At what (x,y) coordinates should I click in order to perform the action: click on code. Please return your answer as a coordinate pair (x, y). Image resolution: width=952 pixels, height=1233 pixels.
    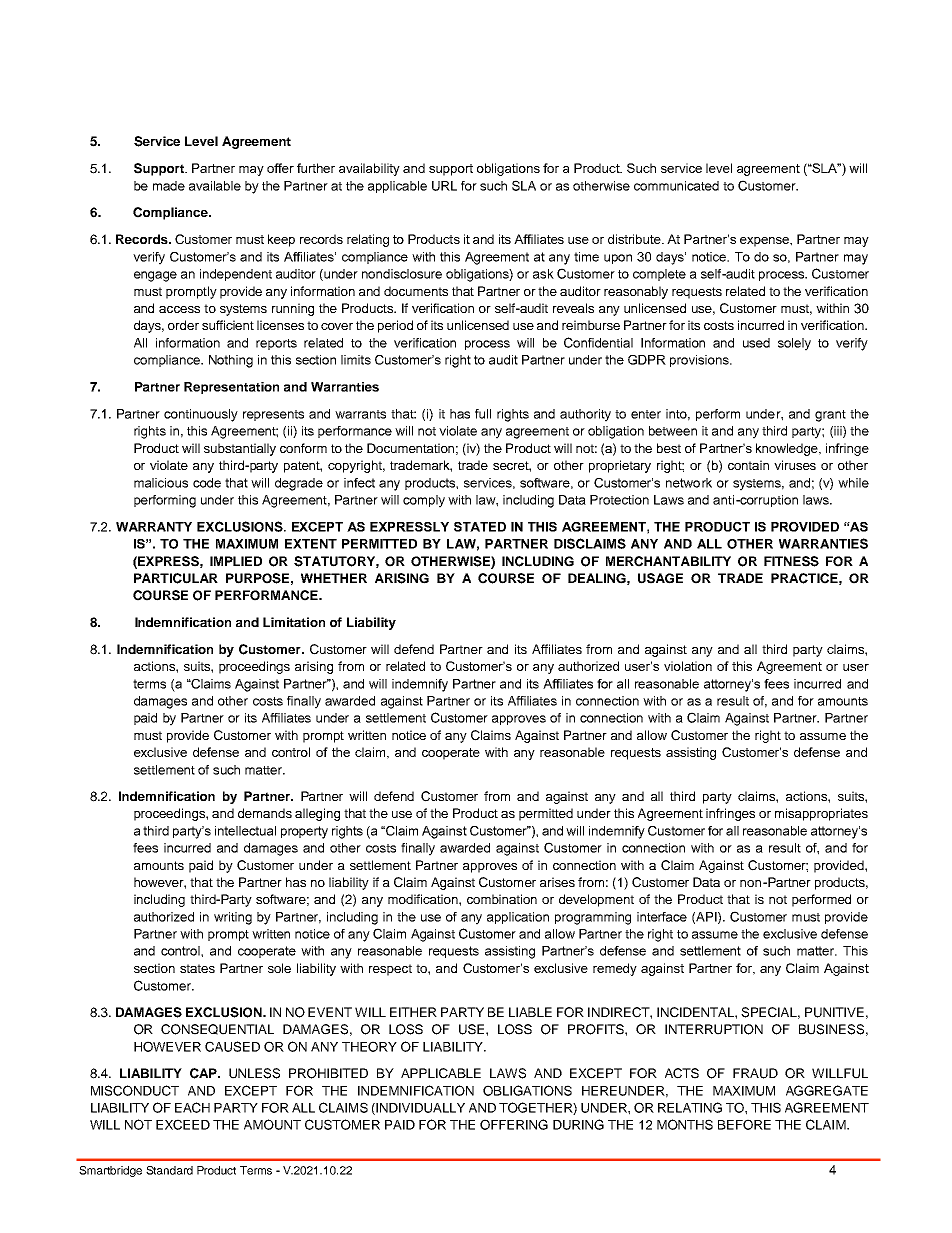
    Looking at the image, I should click on (207, 483).
